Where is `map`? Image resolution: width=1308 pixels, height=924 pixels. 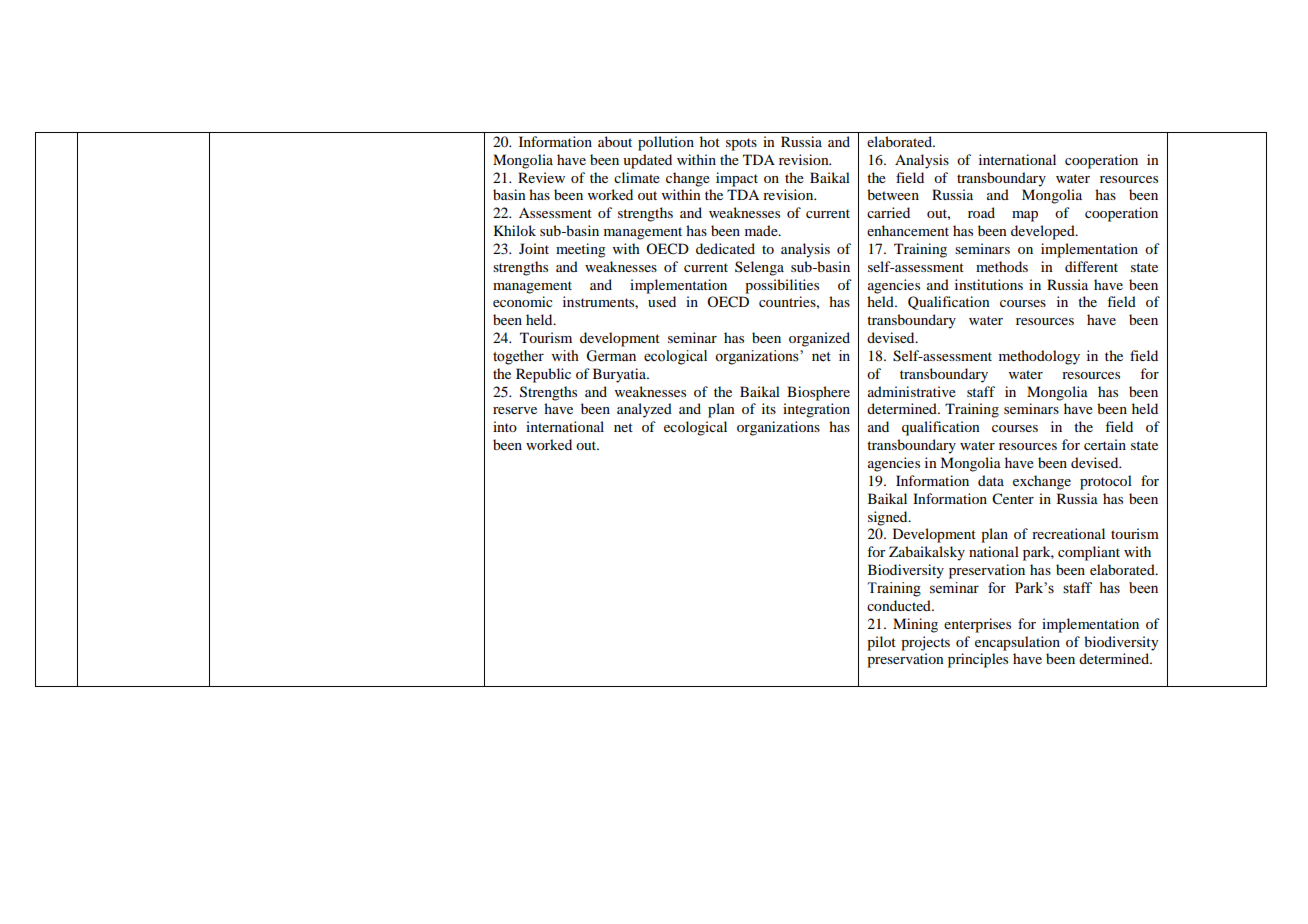 map is located at coordinates (1025, 216).
